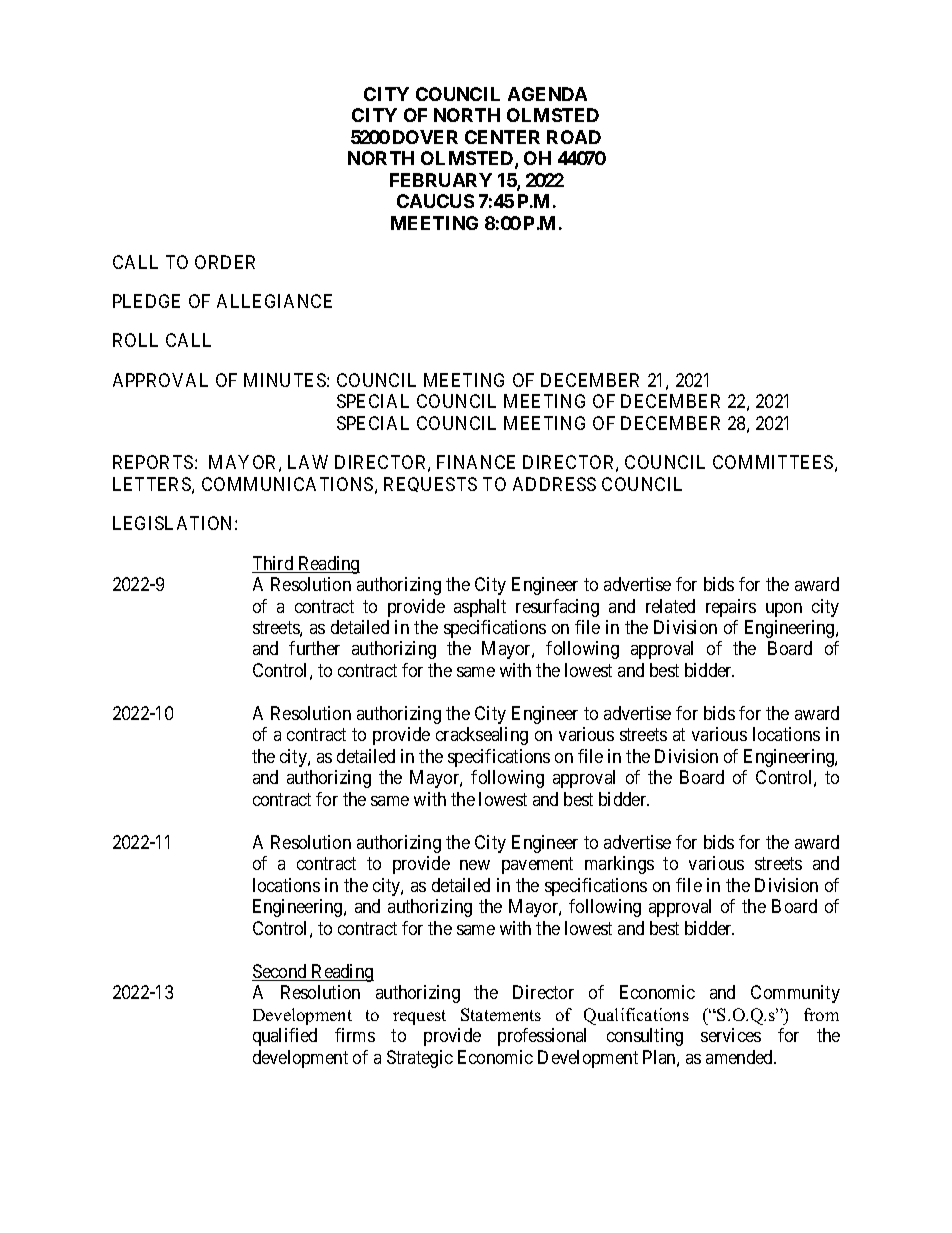 This screenshot has height=1233, width=952. What do you see at coordinates (731, 1035) in the screenshot?
I see `services` at bounding box center [731, 1035].
